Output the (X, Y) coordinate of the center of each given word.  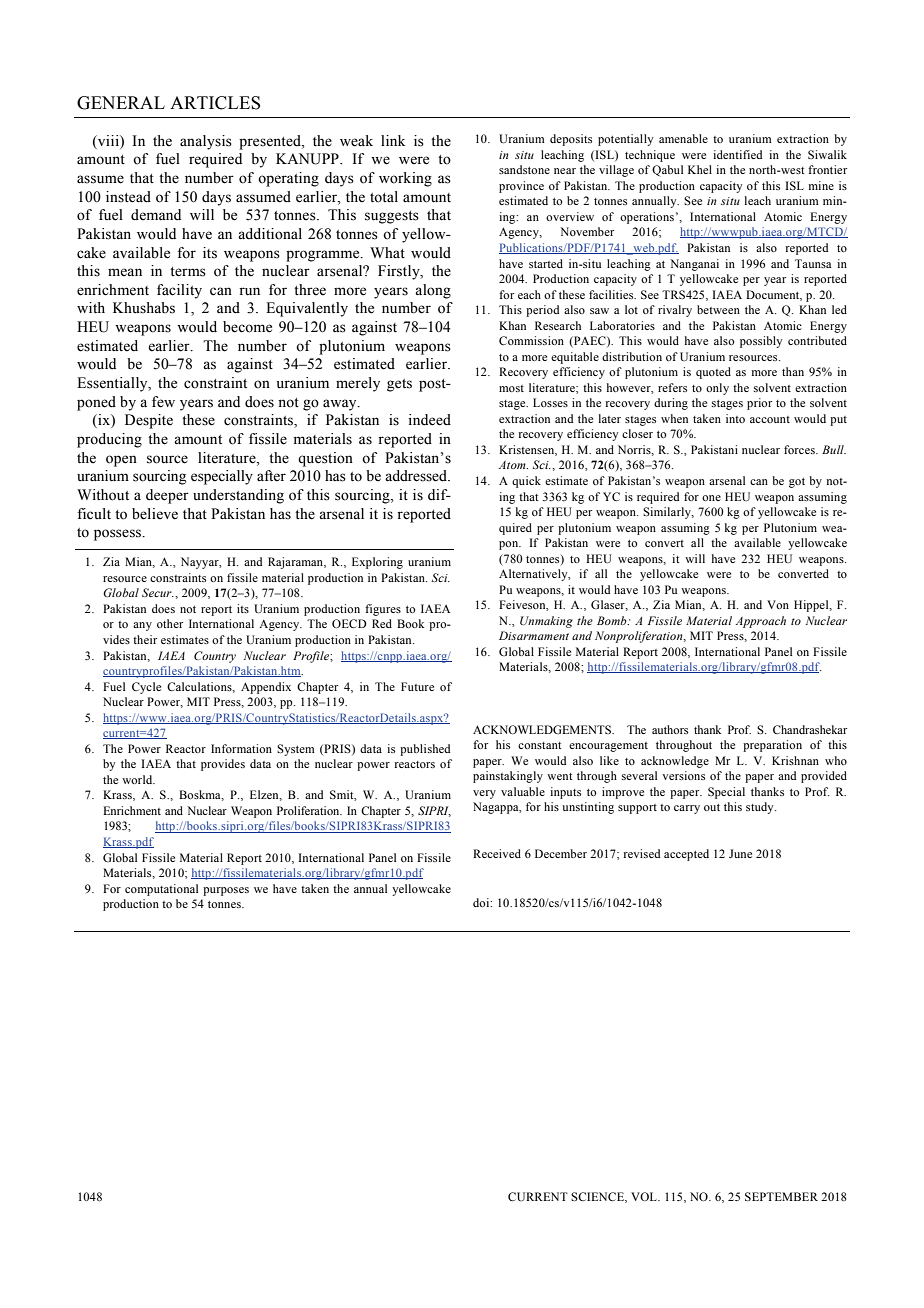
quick (526, 482)
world (138, 779)
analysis (206, 142)
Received (497, 853)
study (761, 808)
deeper (167, 496)
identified (737, 154)
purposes (226, 891)
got (797, 483)
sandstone (524, 169)
